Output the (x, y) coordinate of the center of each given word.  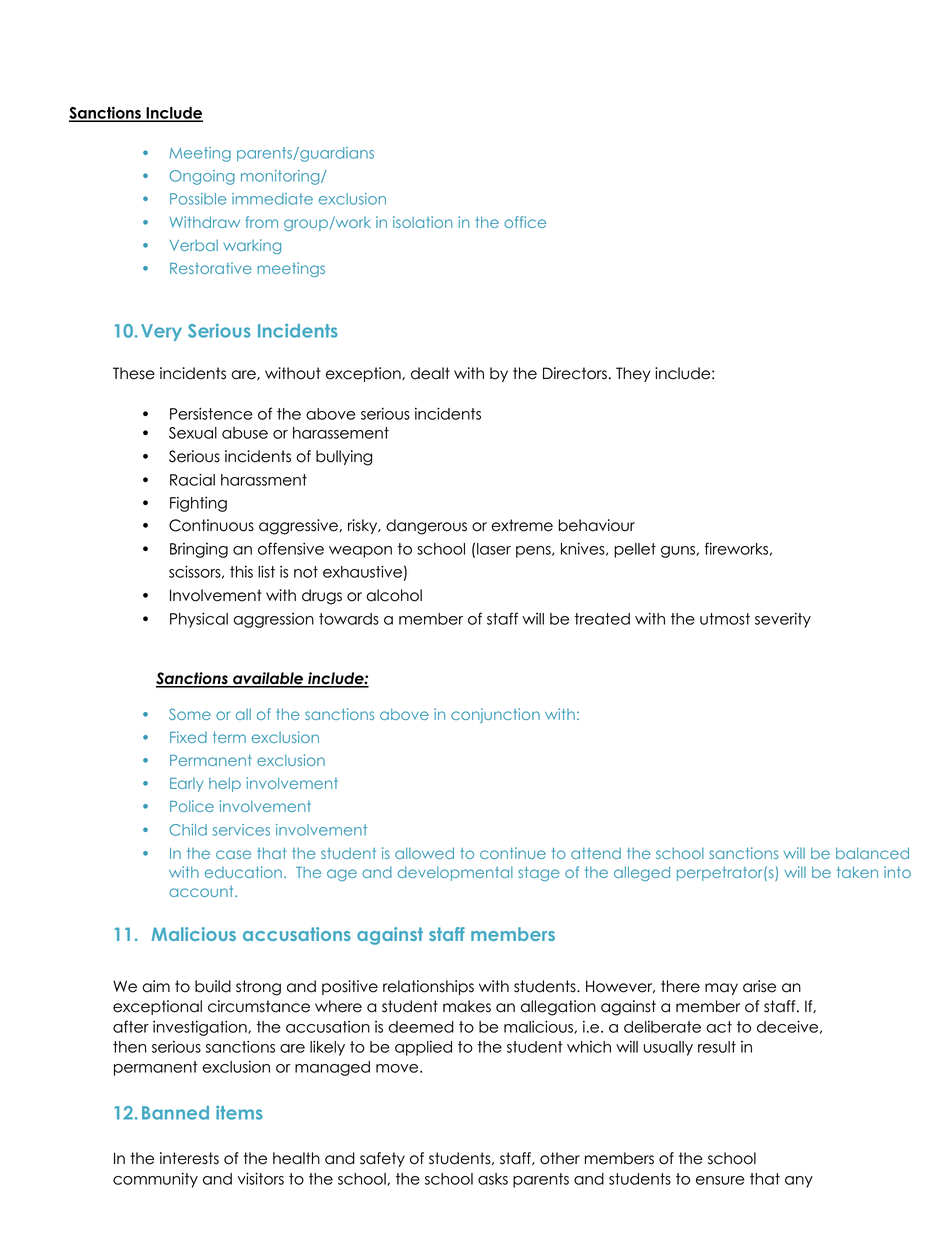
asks (493, 1179)
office (525, 222)
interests (189, 1158)
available (268, 679)
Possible (198, 199)
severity (783, 620)
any (799, 1182)
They (633, 374)
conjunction (495, 715)
